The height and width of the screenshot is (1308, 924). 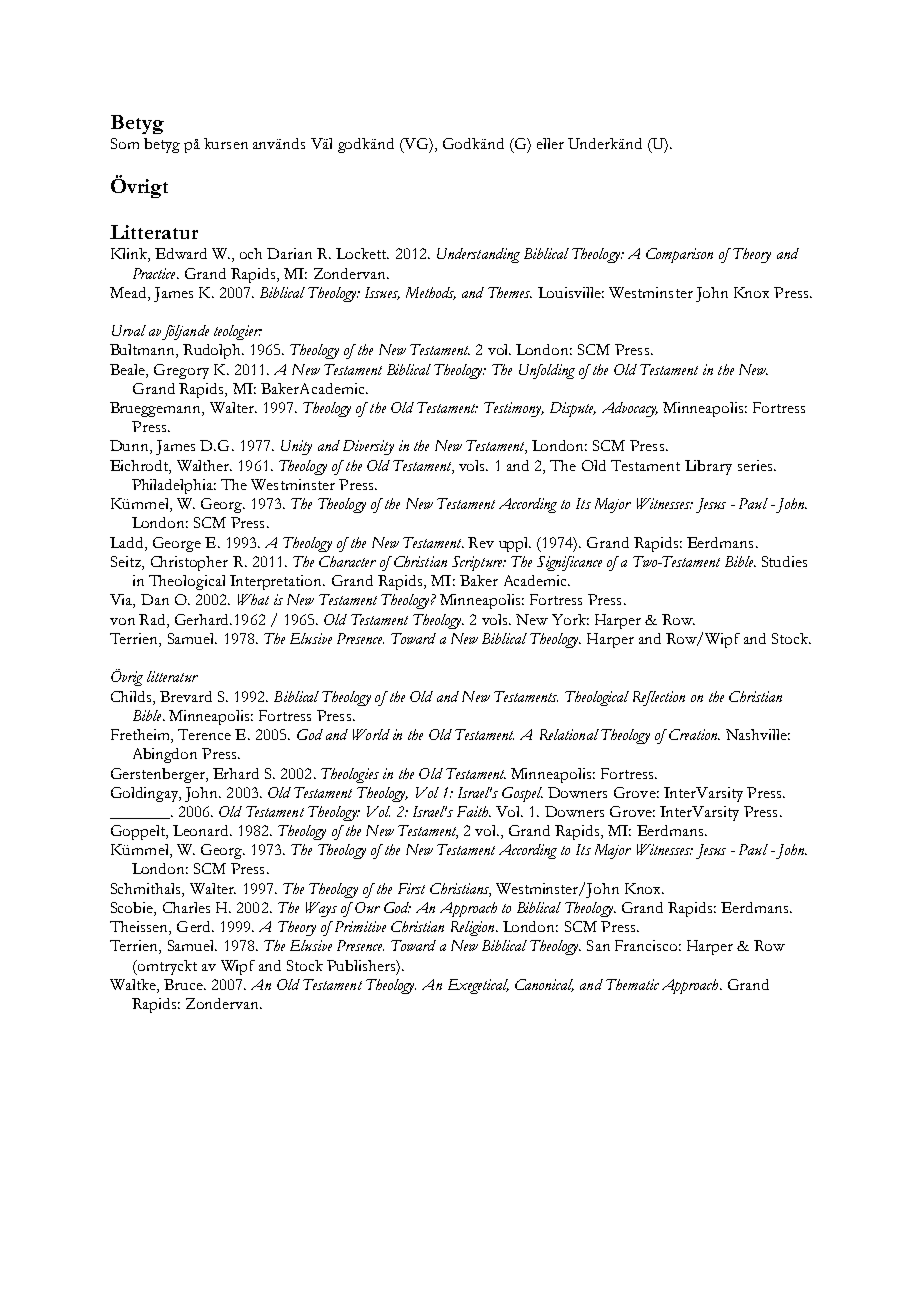 What do you see at coordinates (213, 351) in the screenshot?
I see `Rudolph` at bounding box center [213, 351].
